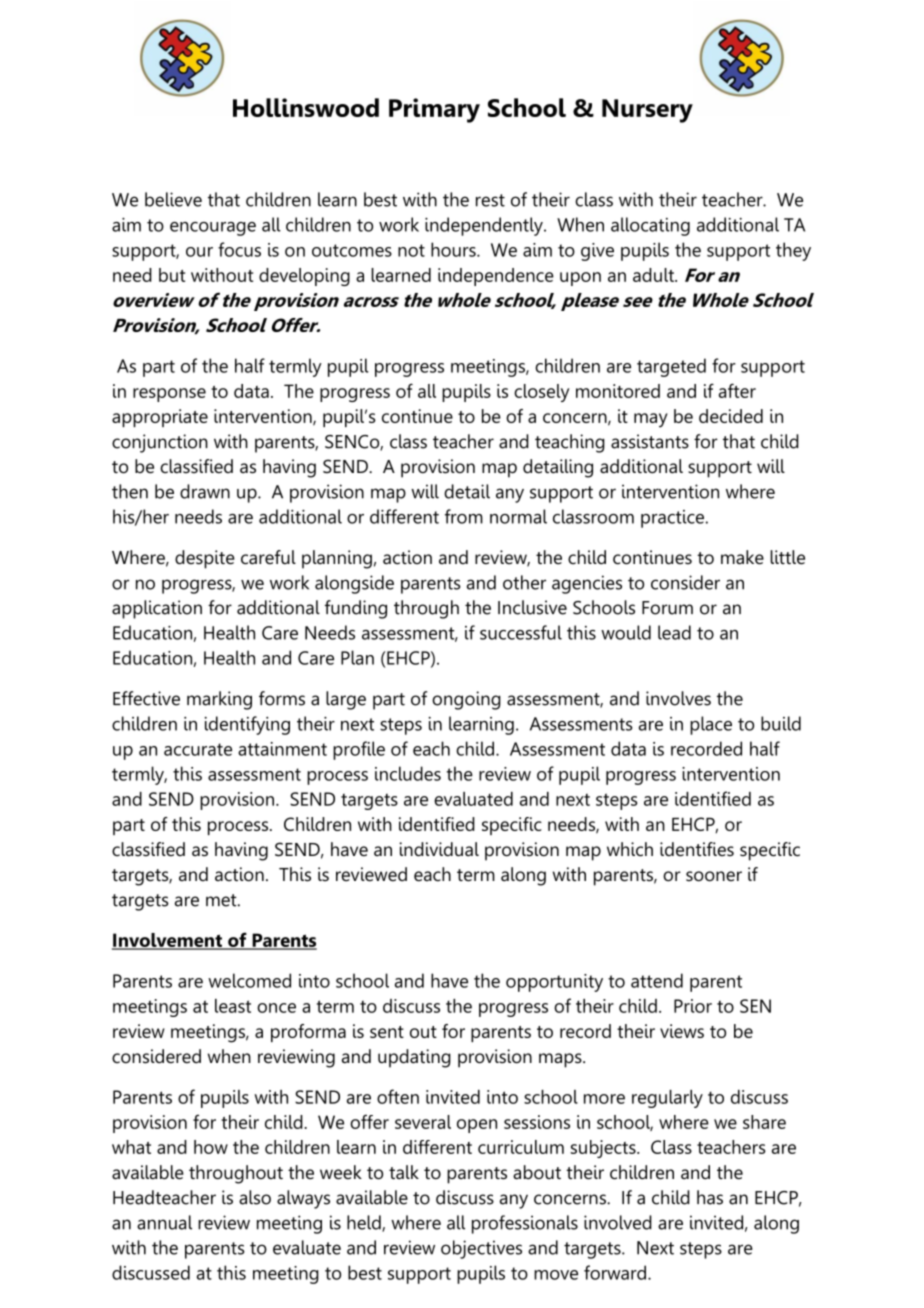 Image resolution: width=924 pixels, height=1308 pixels. What do you see at coordinates (742, 557) in the screenshot?
I see `make` at bounding box center [742, 557].
